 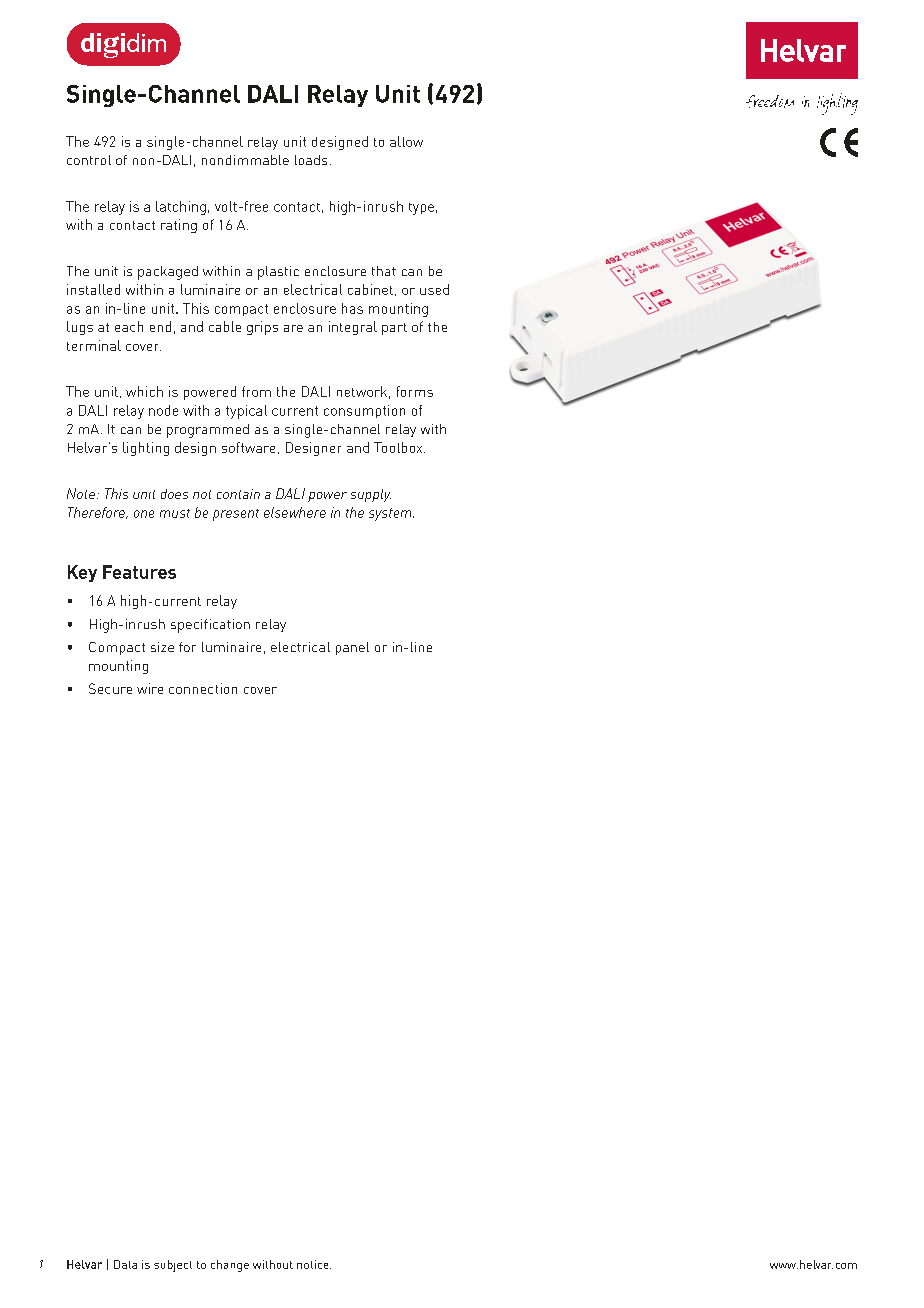 I want to click on connection, so click(x=203, y=688).
